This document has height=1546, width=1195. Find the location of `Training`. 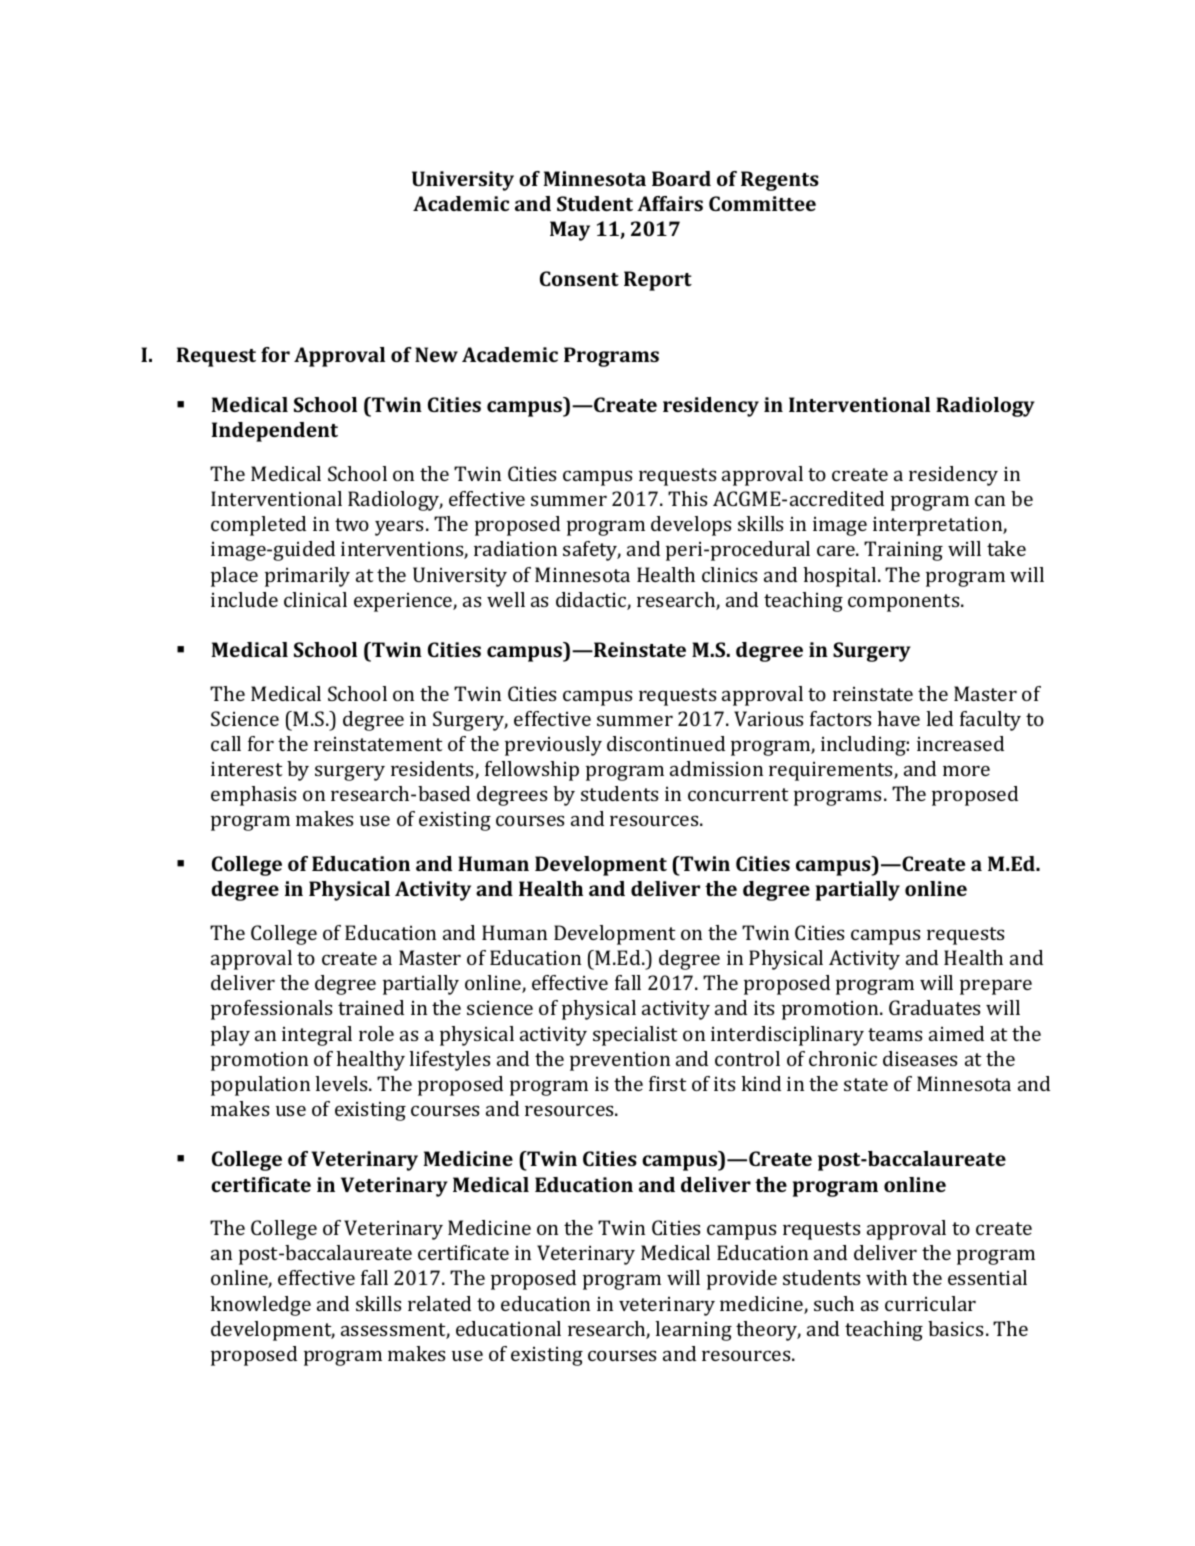

Training is located at coordinates (903, 551).
